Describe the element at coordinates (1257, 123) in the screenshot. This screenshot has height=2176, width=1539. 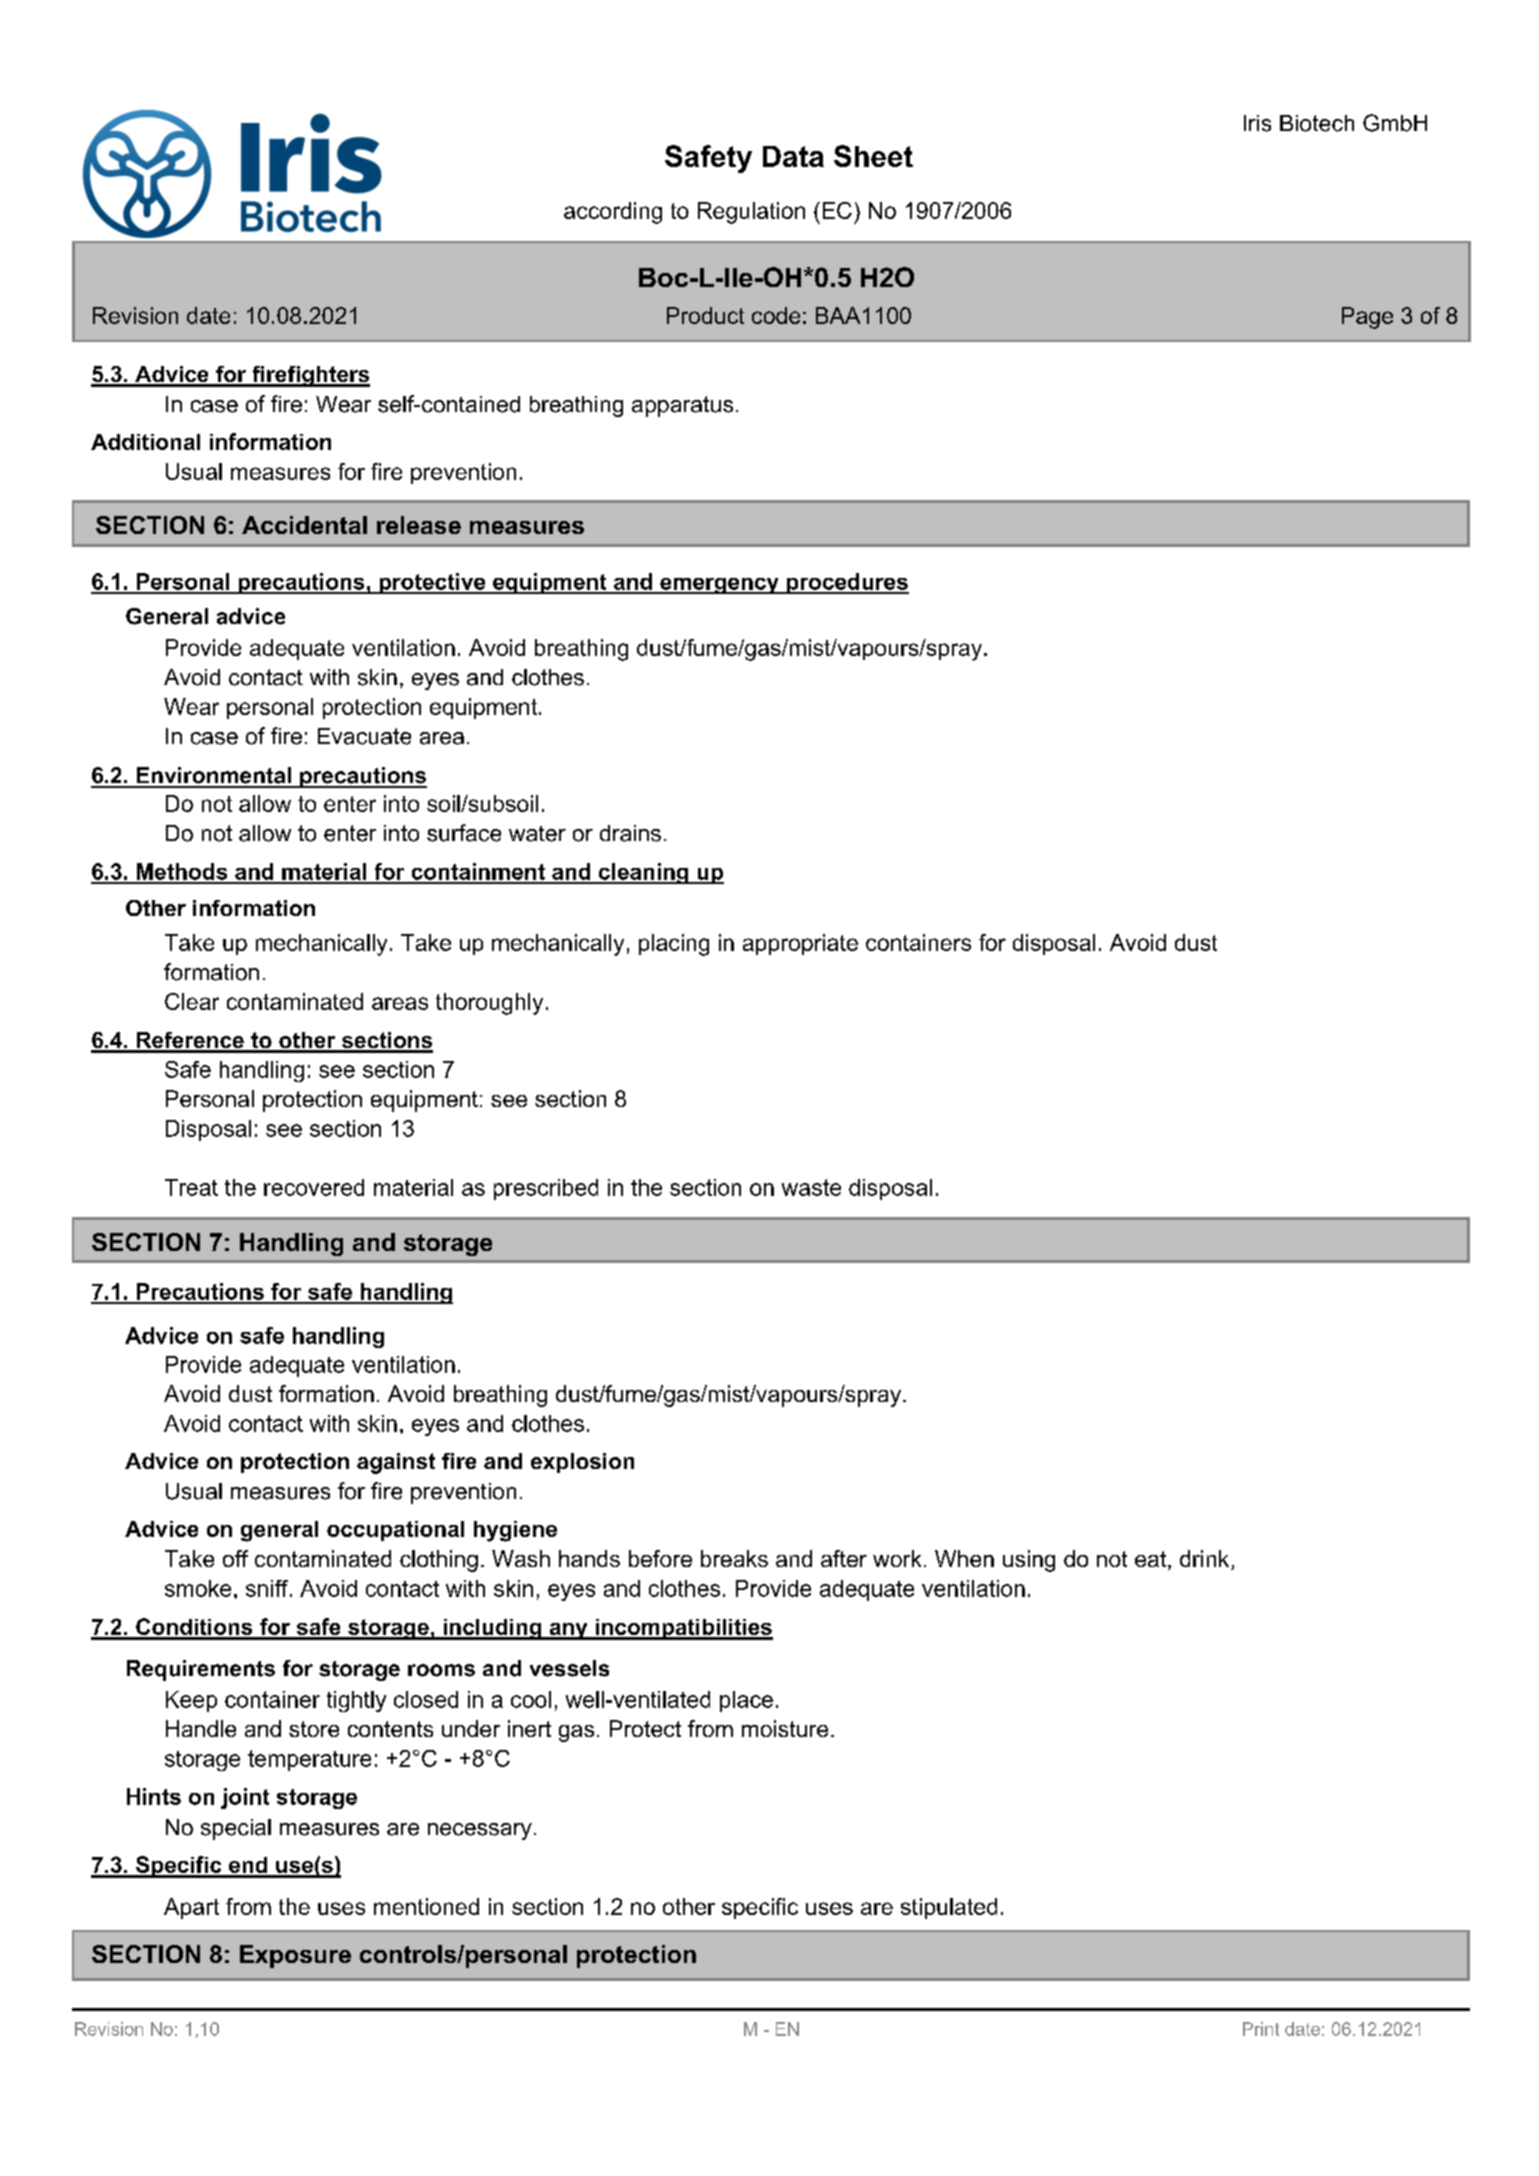
I see `Iris` at that location.
